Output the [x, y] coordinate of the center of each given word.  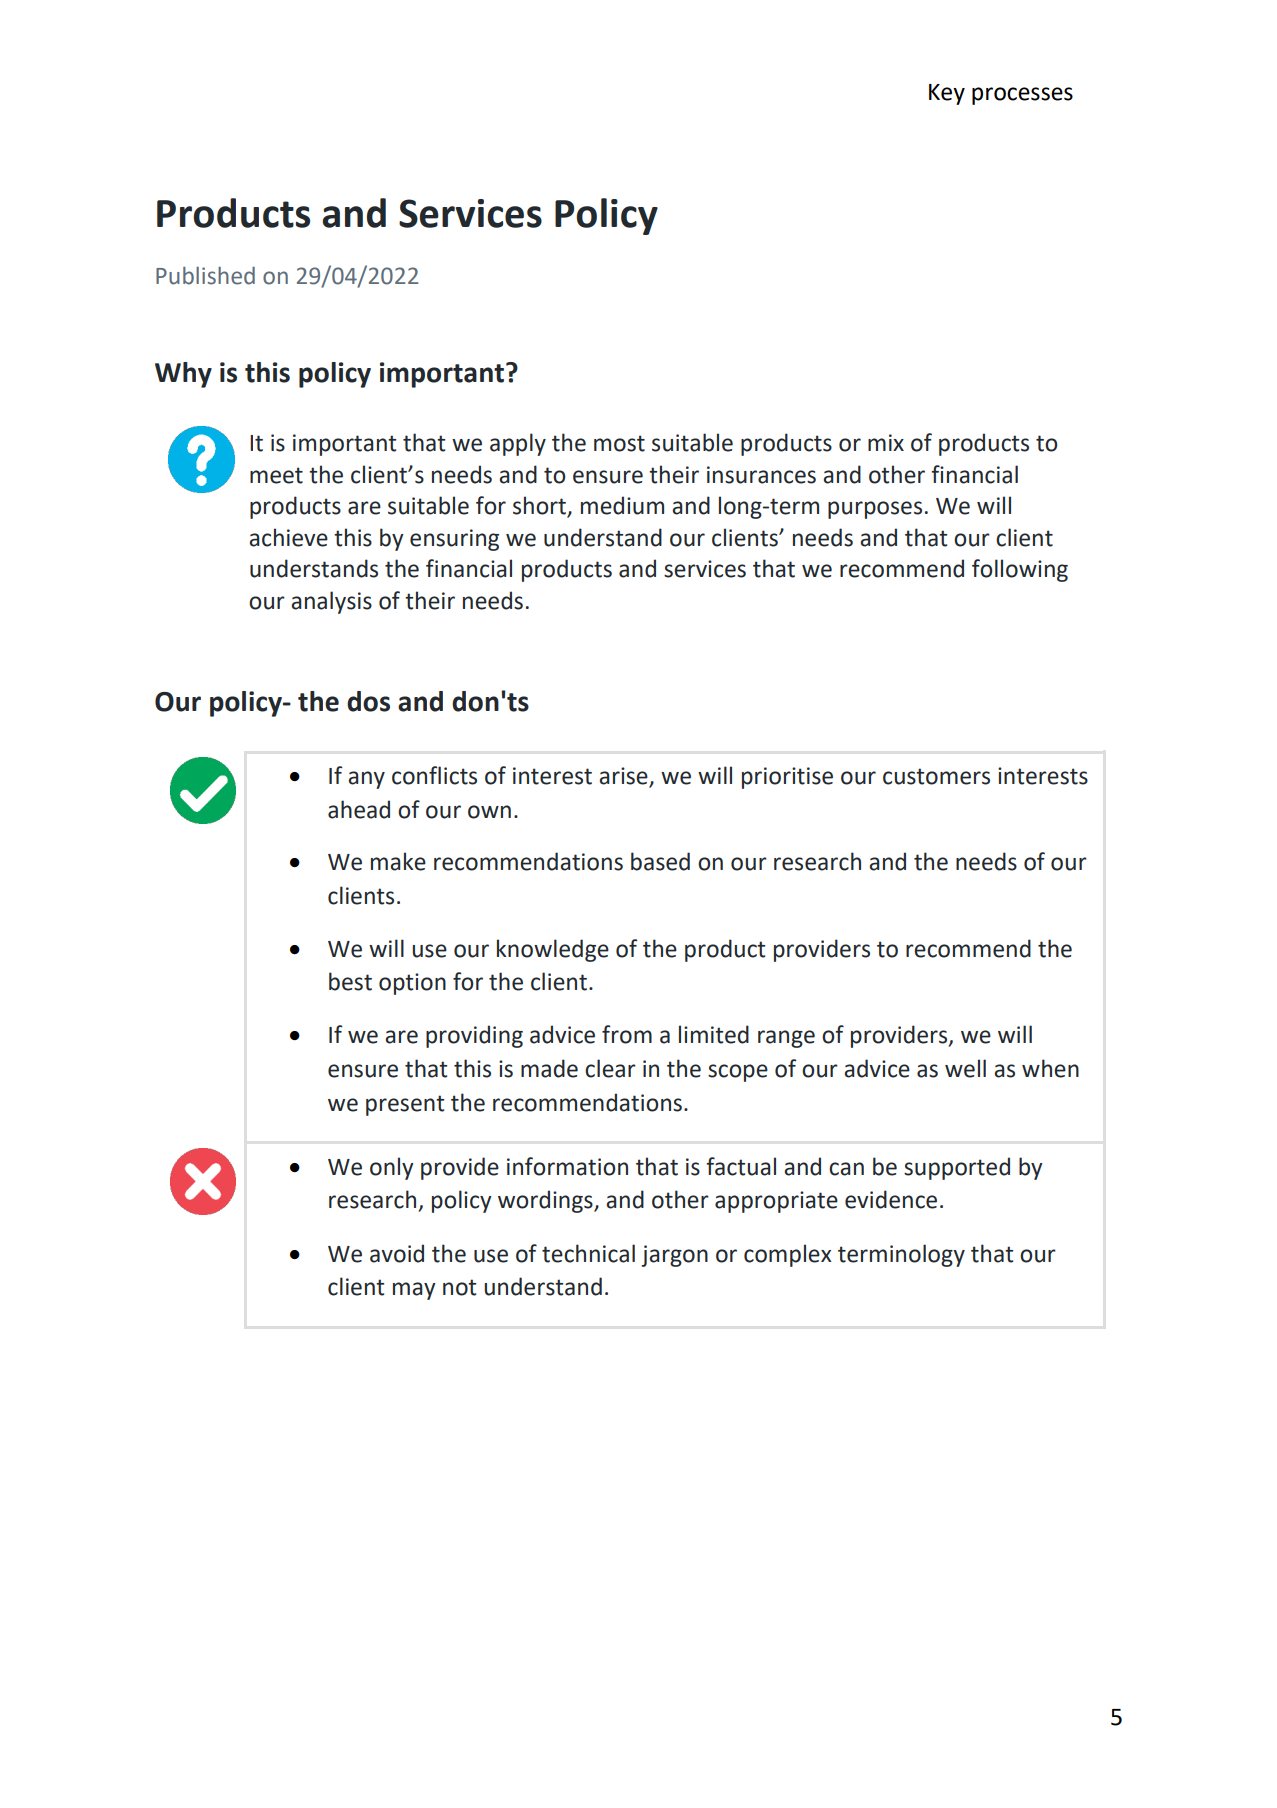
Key [947, 94]
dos [368, 701]
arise [624, 777]
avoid [397, 1253]
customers [936, 776]
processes [1022, 96]
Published [205, 276]
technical [588, 1253]
